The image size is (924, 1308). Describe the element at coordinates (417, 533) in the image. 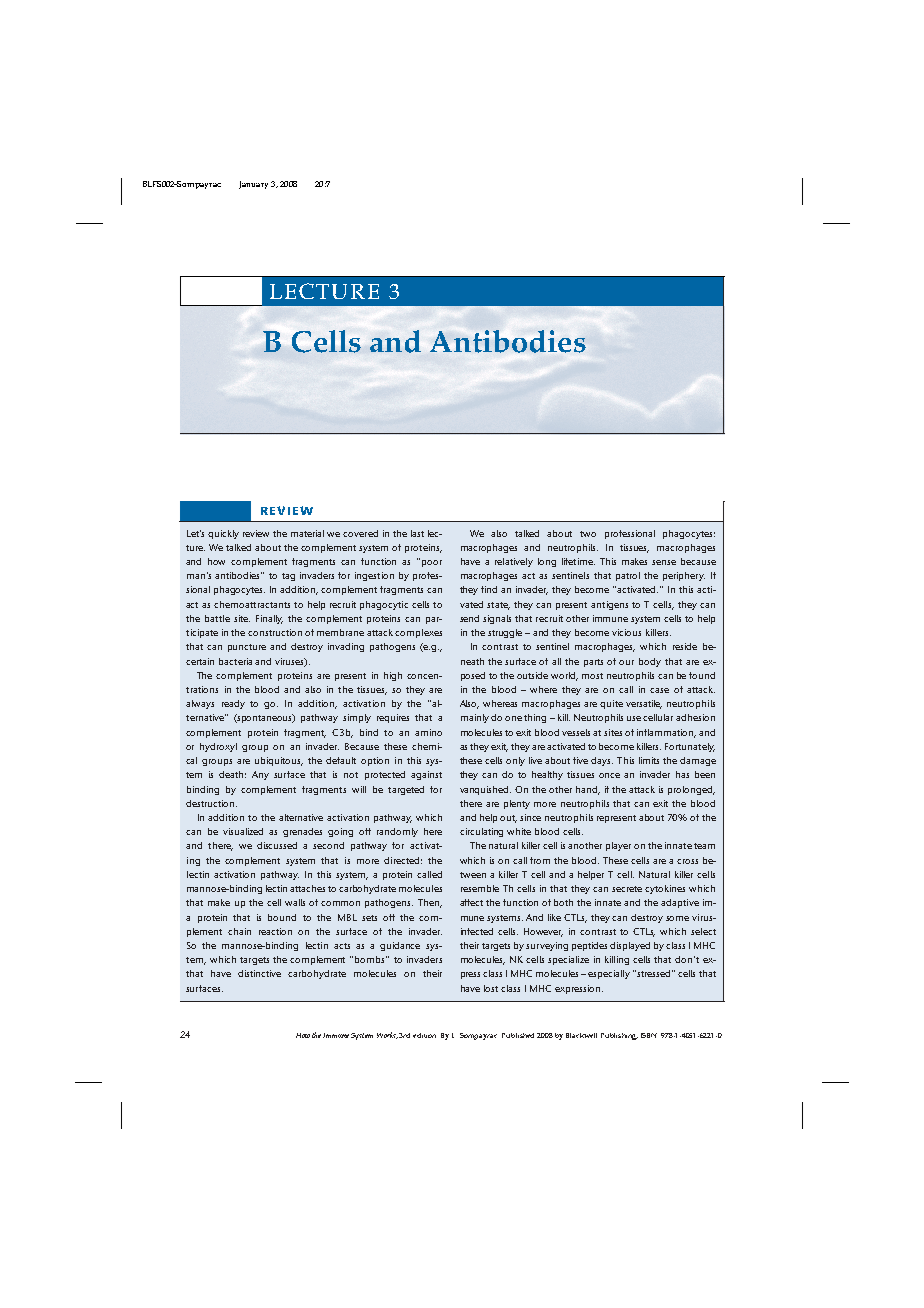

I see `last` at that location.
